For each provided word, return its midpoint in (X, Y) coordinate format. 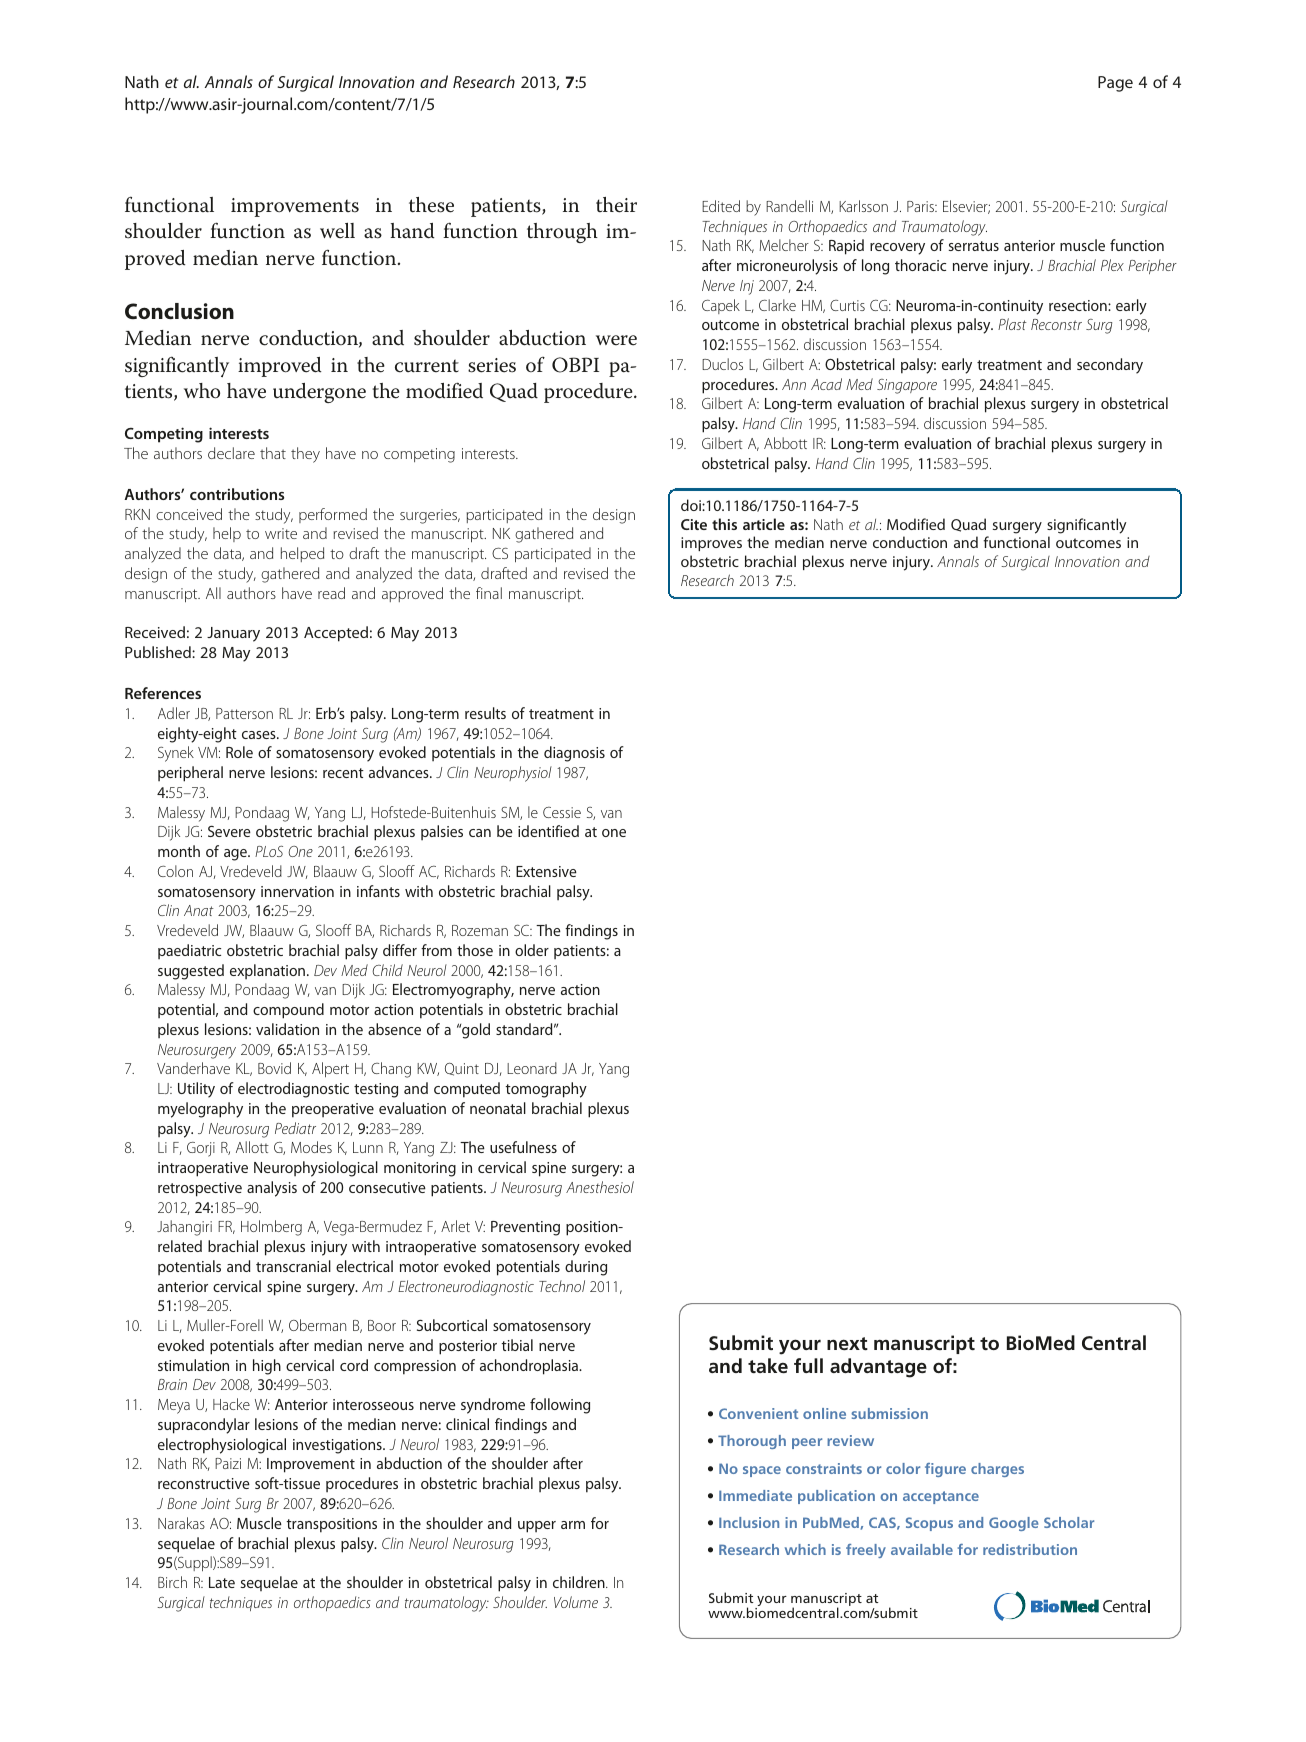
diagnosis (574, 754)
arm (573, 1525)
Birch (172, 1582)
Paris (922, 206)
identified (548, 831)
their (616, 205)
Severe (229, 831)
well (337, 231)
